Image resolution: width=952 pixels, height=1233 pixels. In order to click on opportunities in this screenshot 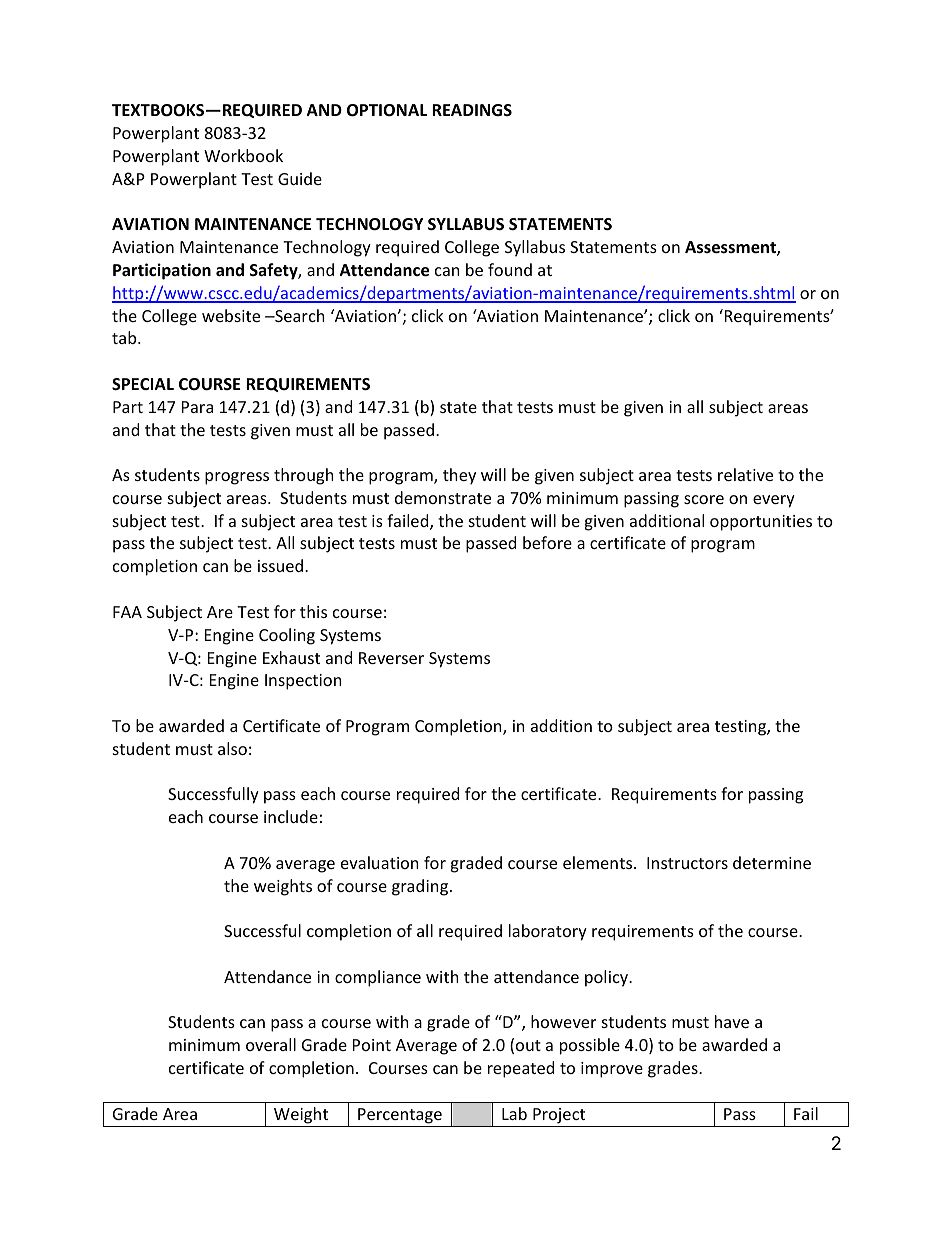, I will do `click(761, 523)`.
